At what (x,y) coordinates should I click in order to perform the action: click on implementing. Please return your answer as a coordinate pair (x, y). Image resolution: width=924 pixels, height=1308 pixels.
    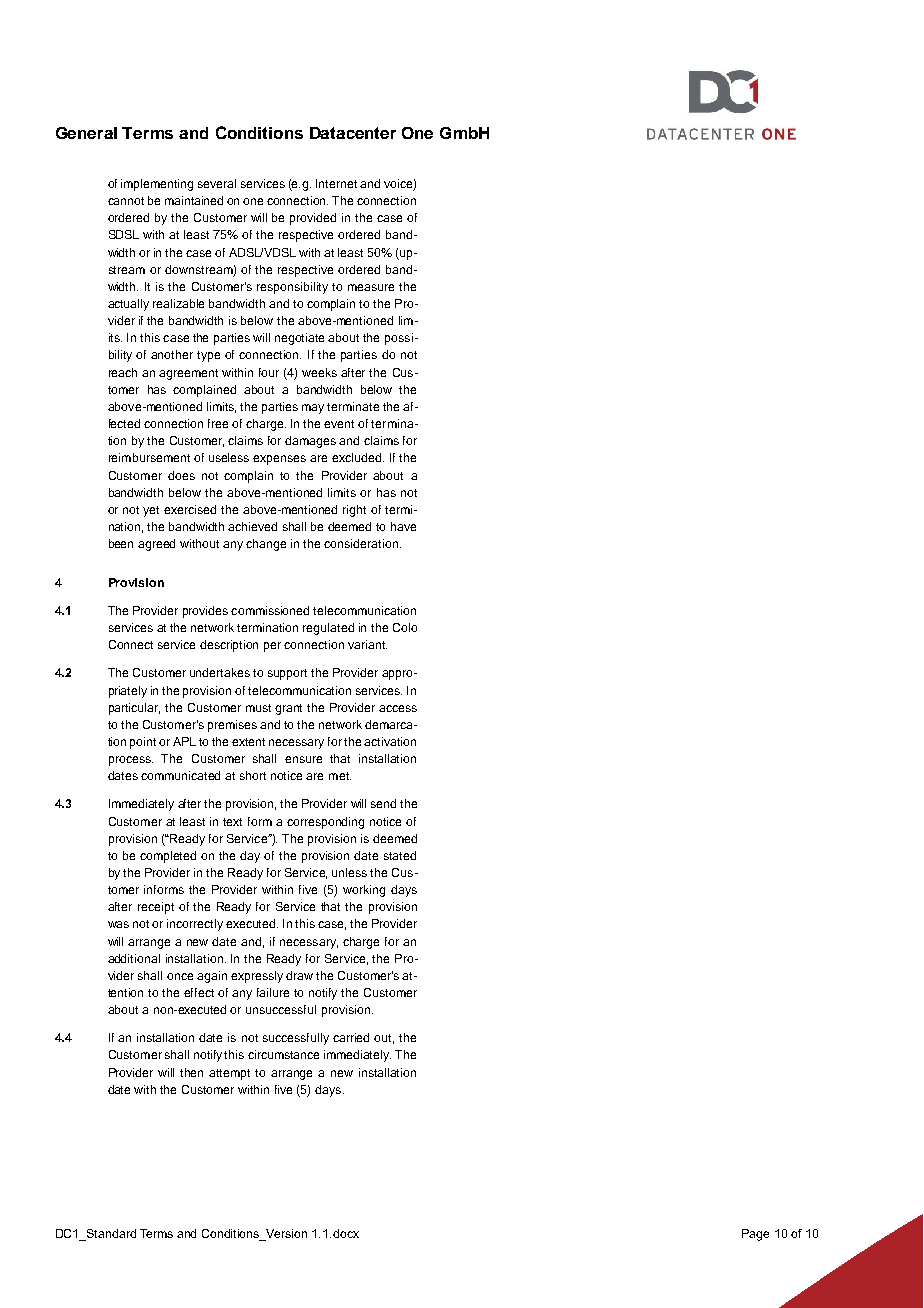
    Looking at the image, I should click on (157, 185).
